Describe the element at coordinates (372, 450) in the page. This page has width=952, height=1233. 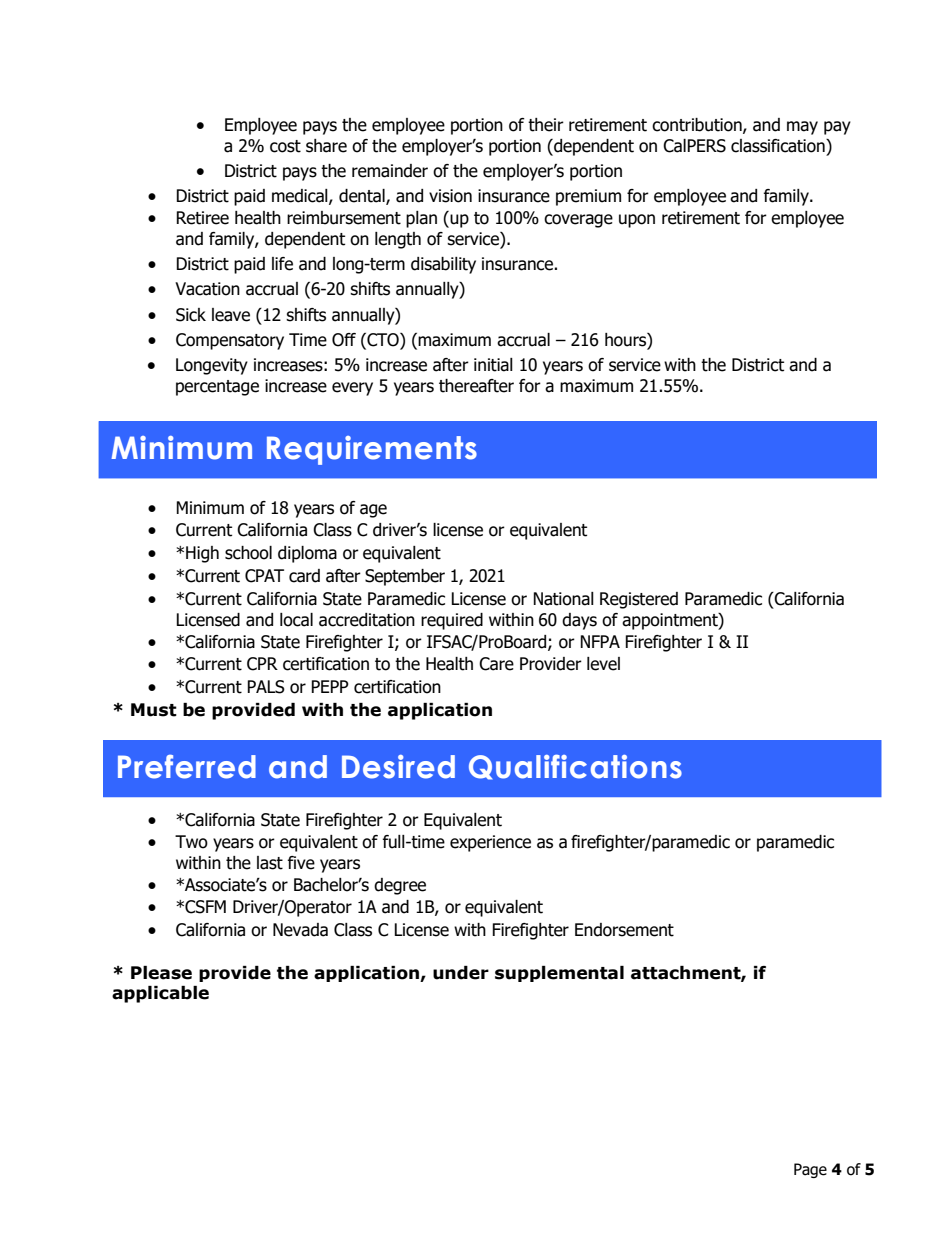
I see `Requirements` at that location.
